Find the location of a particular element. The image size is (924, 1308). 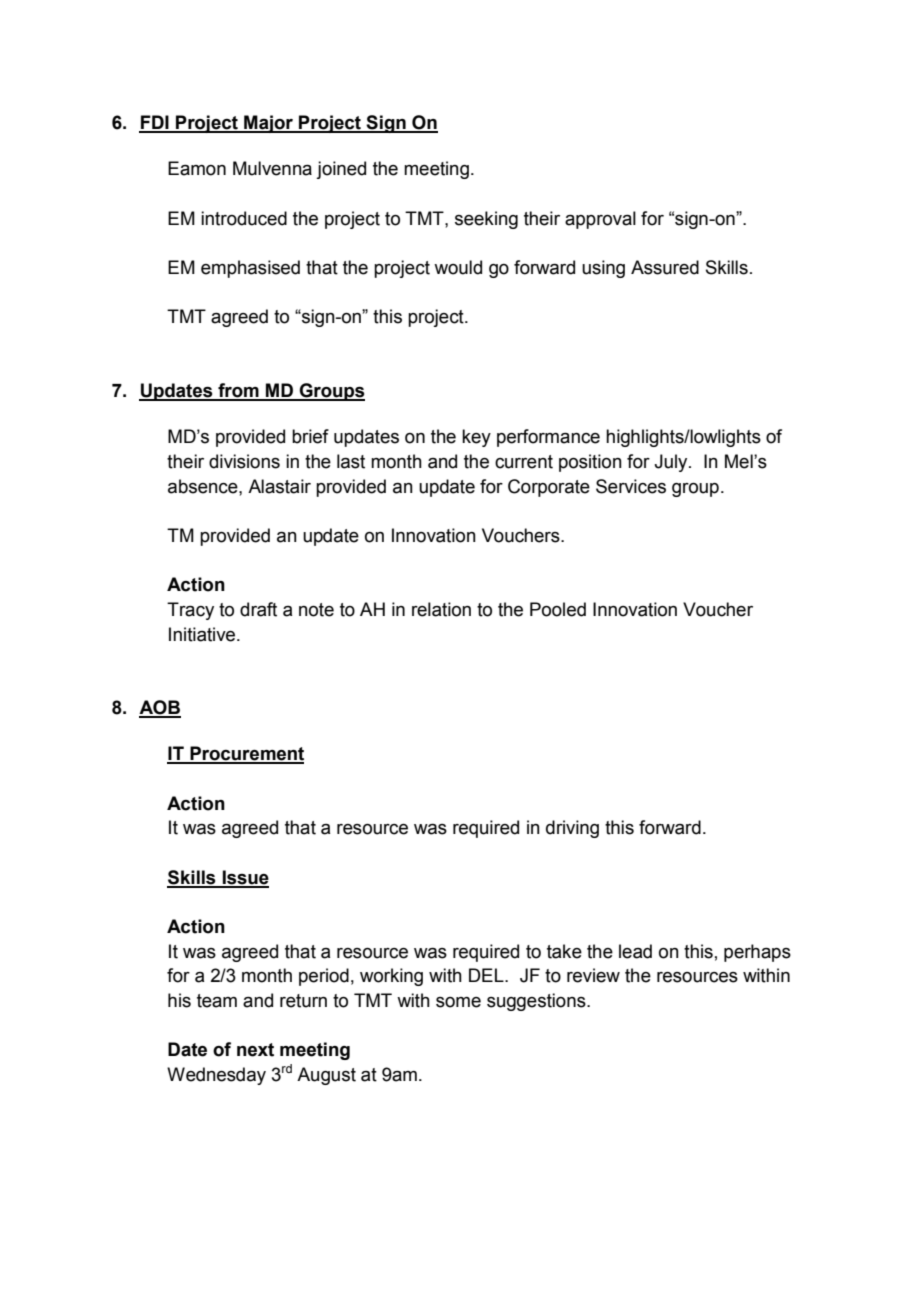

driving is located at coordinates (572, 829).
